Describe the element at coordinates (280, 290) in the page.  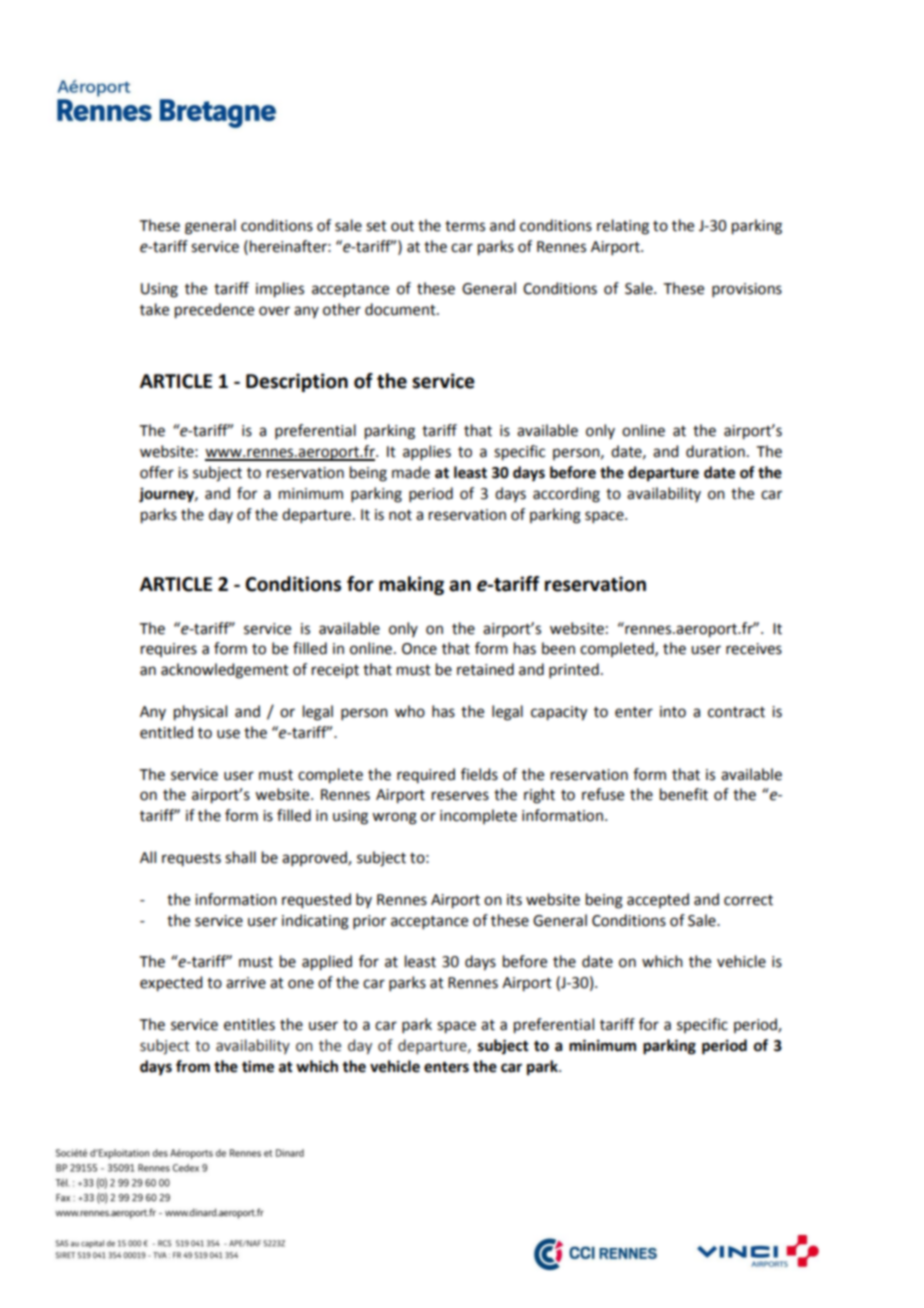
I see `implies` at that location.
